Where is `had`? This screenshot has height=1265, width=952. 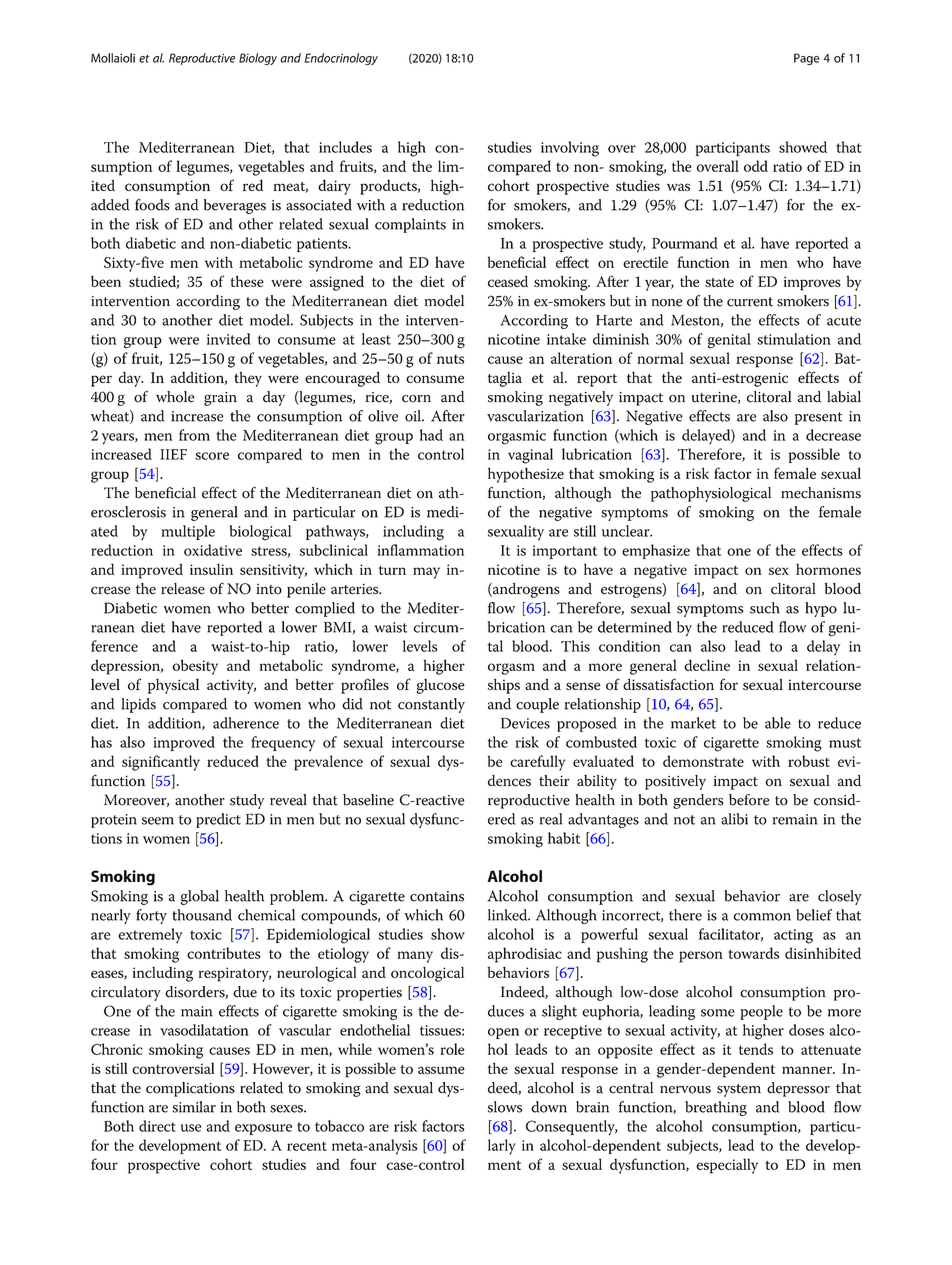
had is located at coordinates (431, 435).
